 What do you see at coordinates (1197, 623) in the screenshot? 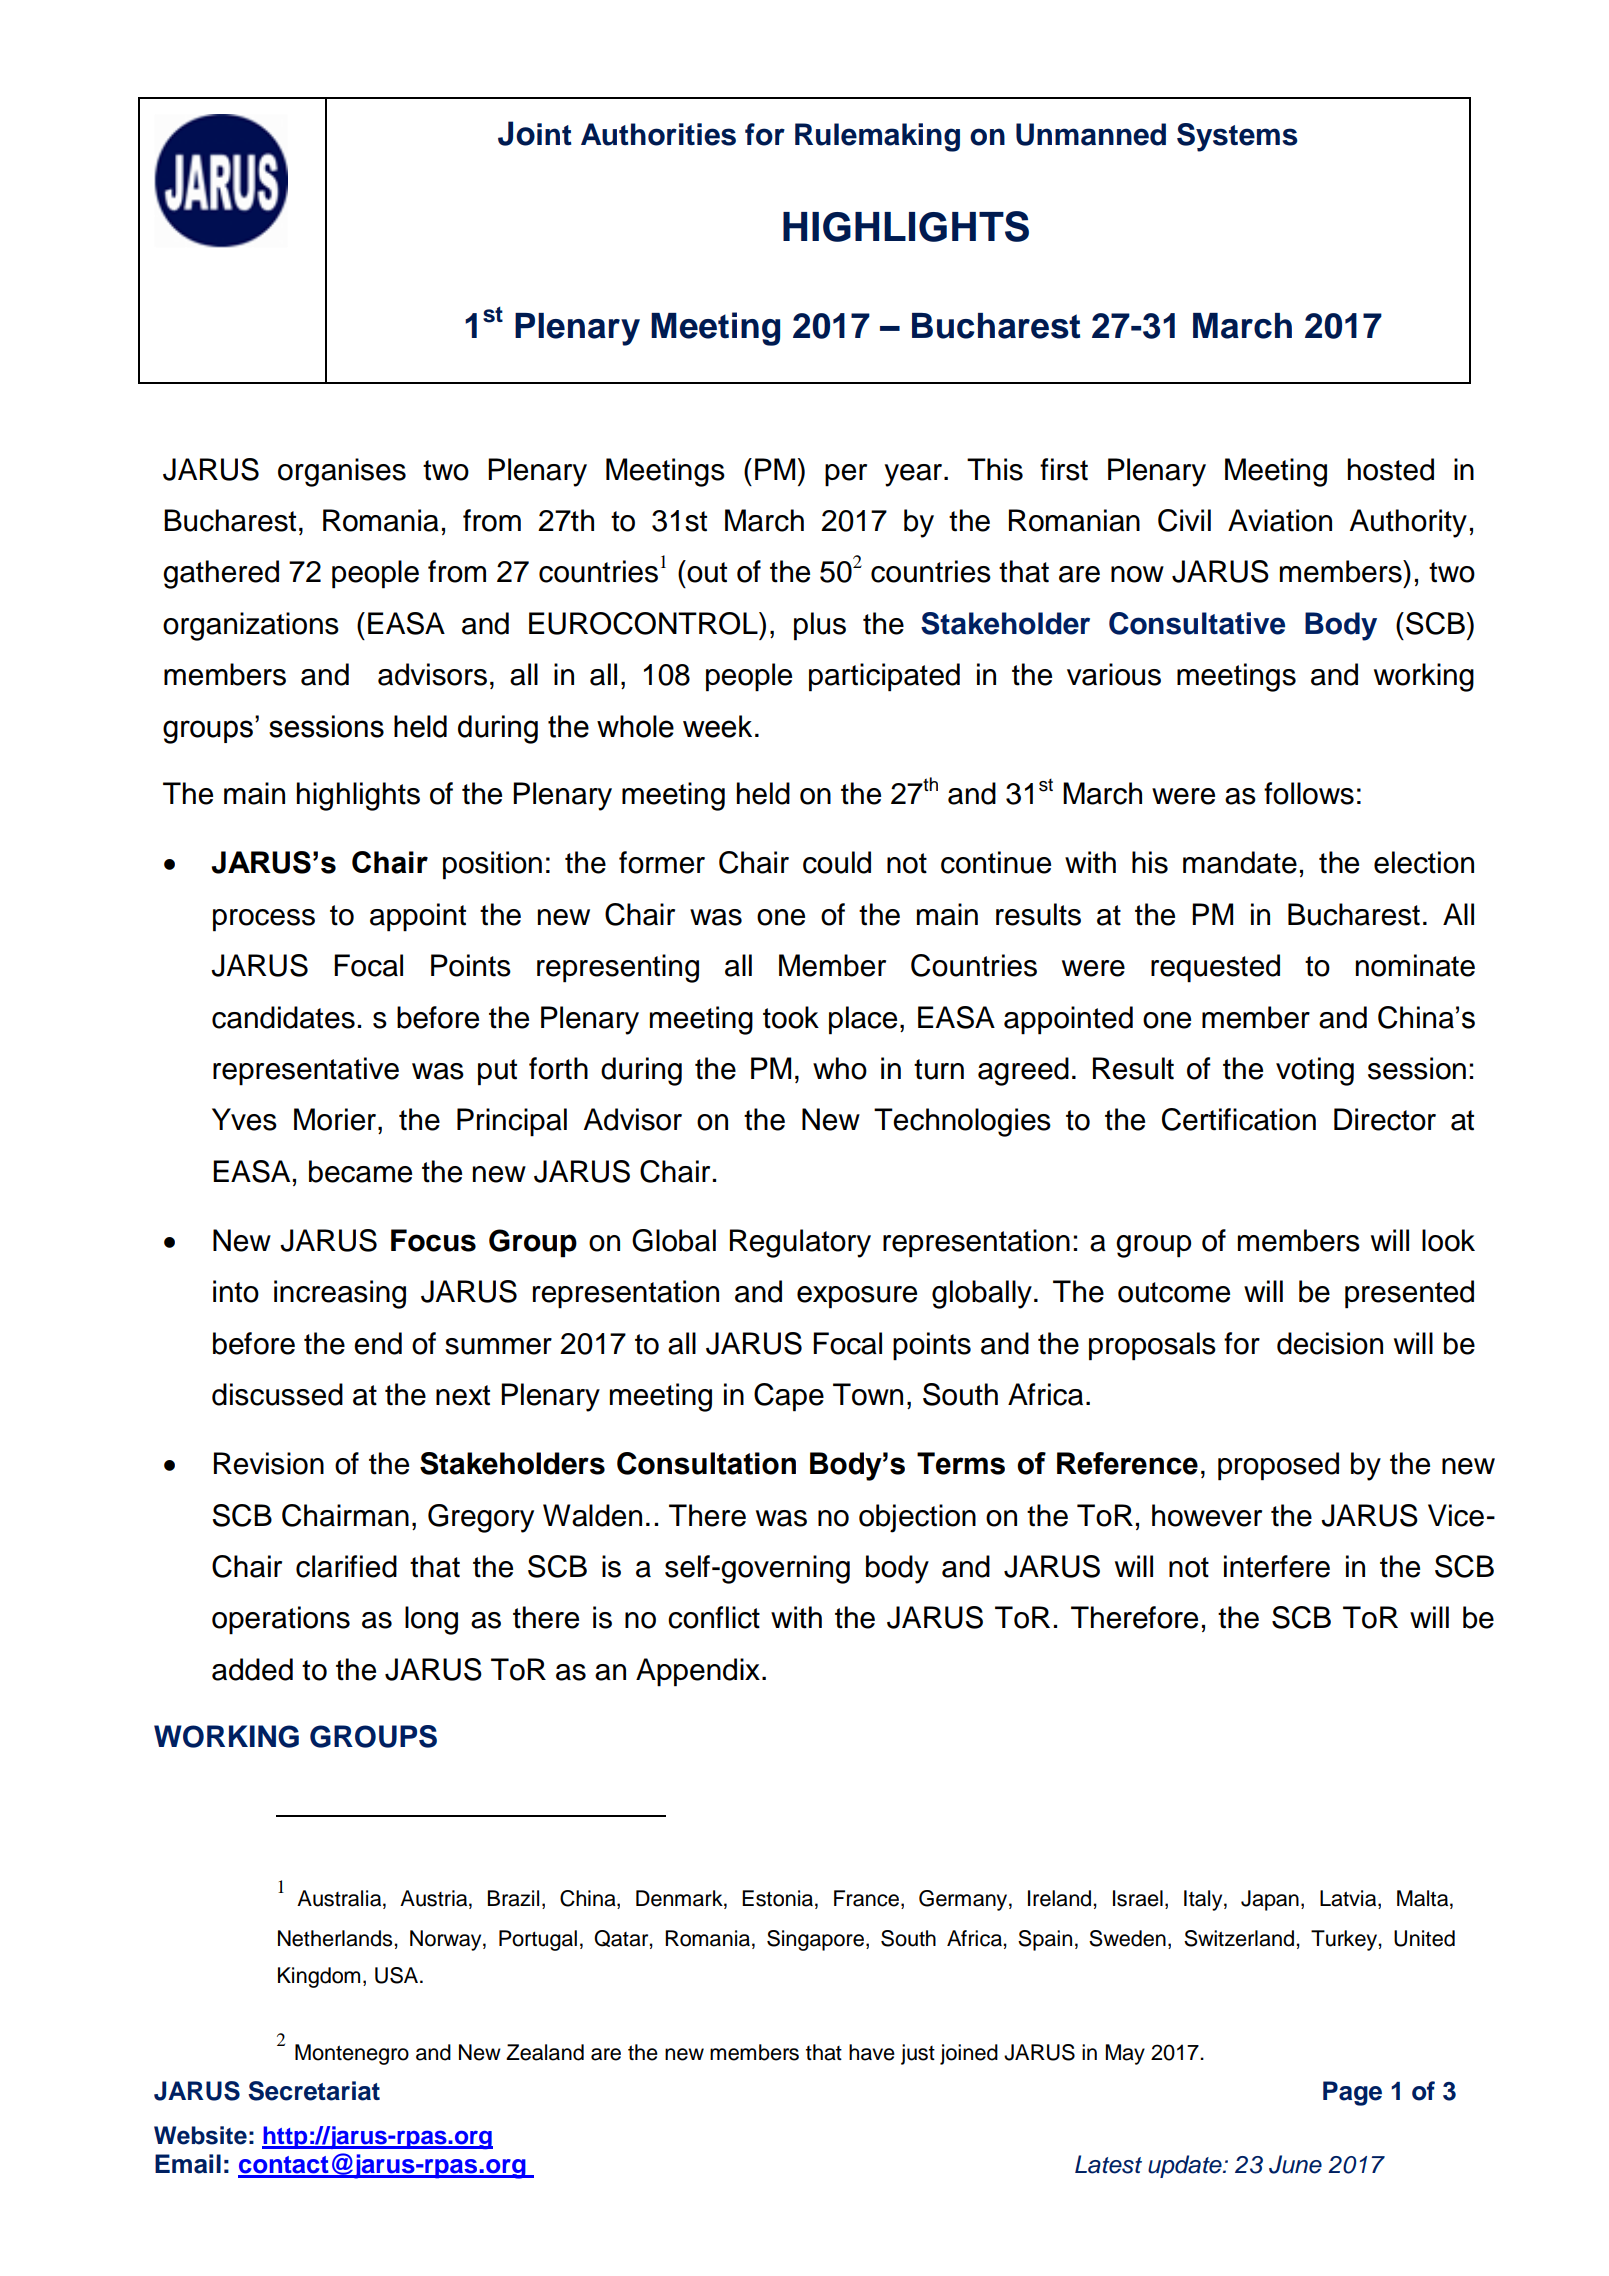
I see `Consultative` at bounding box center [1197, 623].
